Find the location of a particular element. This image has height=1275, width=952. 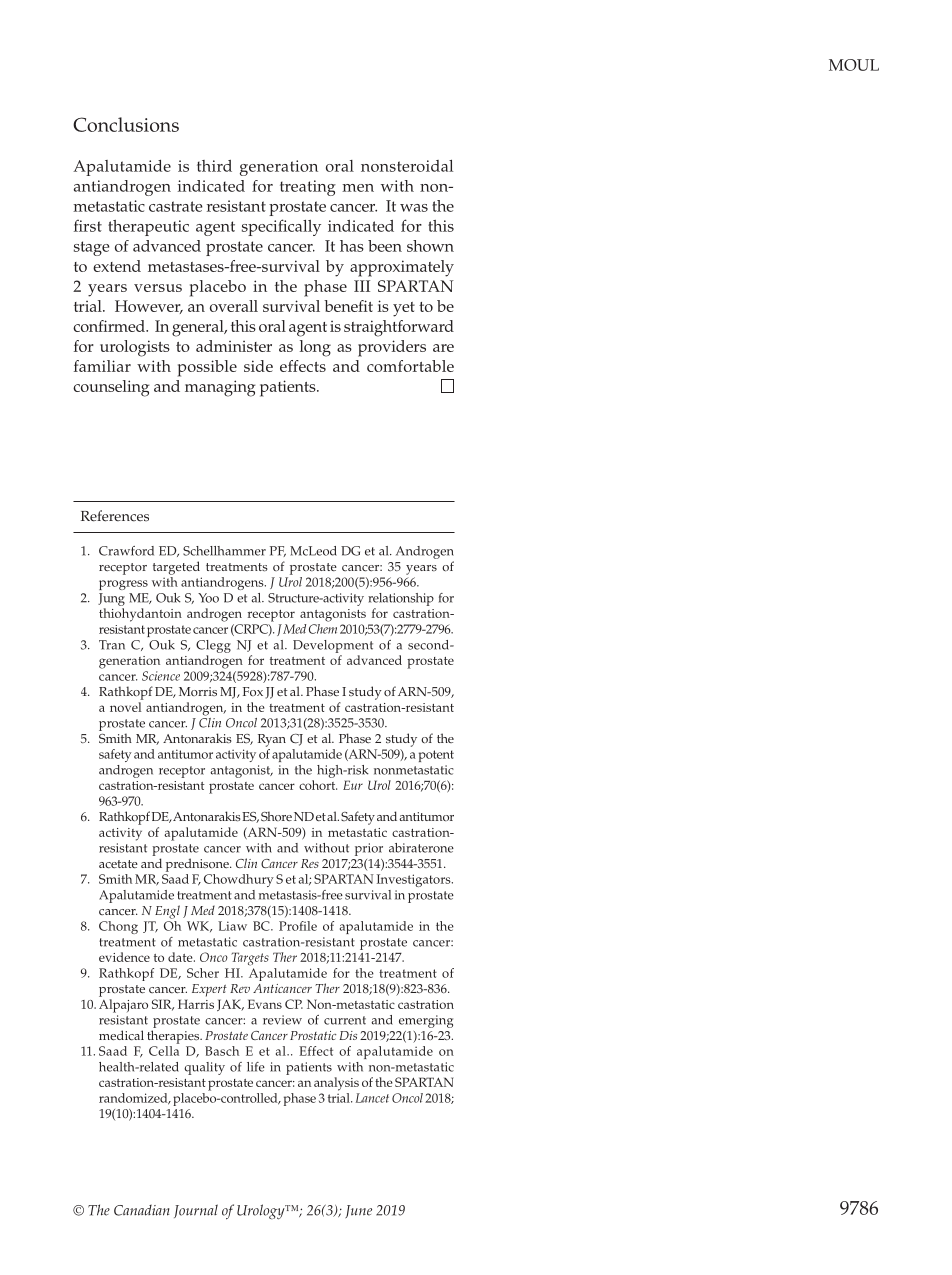

Canadian is located at coordinates (141, 1210).
